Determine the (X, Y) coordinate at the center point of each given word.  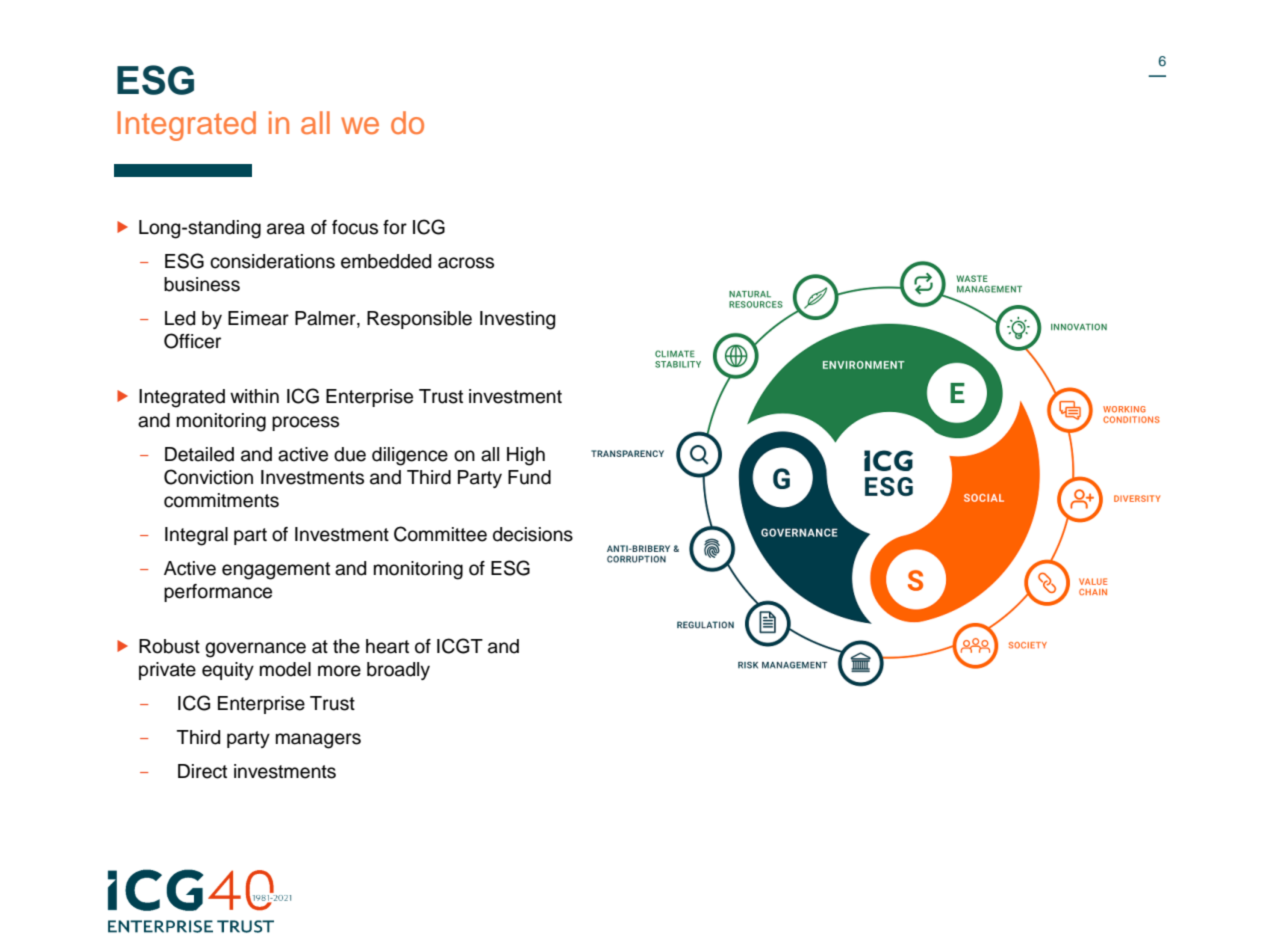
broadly (398, 671)
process (305, 423)
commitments (221, 500)
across (466, 263)
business (202, 284)
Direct (202, 771)
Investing (517, 320)
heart (387, 646)
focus (355, 227)
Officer (192, 341)
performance (218, 593)
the (346, 646)
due (350, 454)
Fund (529, 477)
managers (318, 741)
